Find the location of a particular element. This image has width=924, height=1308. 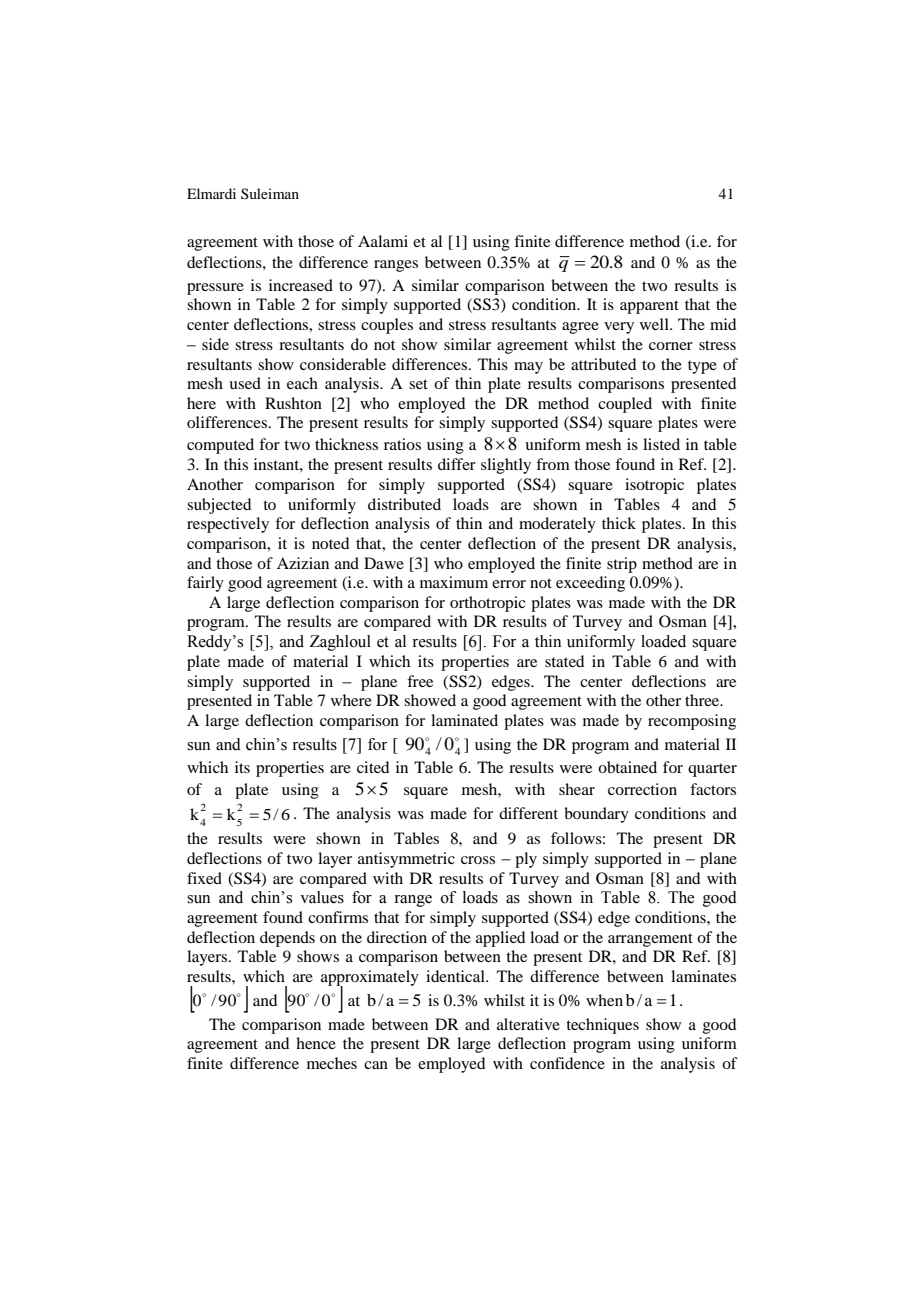

fairly is located at coordinates (205, 584).
